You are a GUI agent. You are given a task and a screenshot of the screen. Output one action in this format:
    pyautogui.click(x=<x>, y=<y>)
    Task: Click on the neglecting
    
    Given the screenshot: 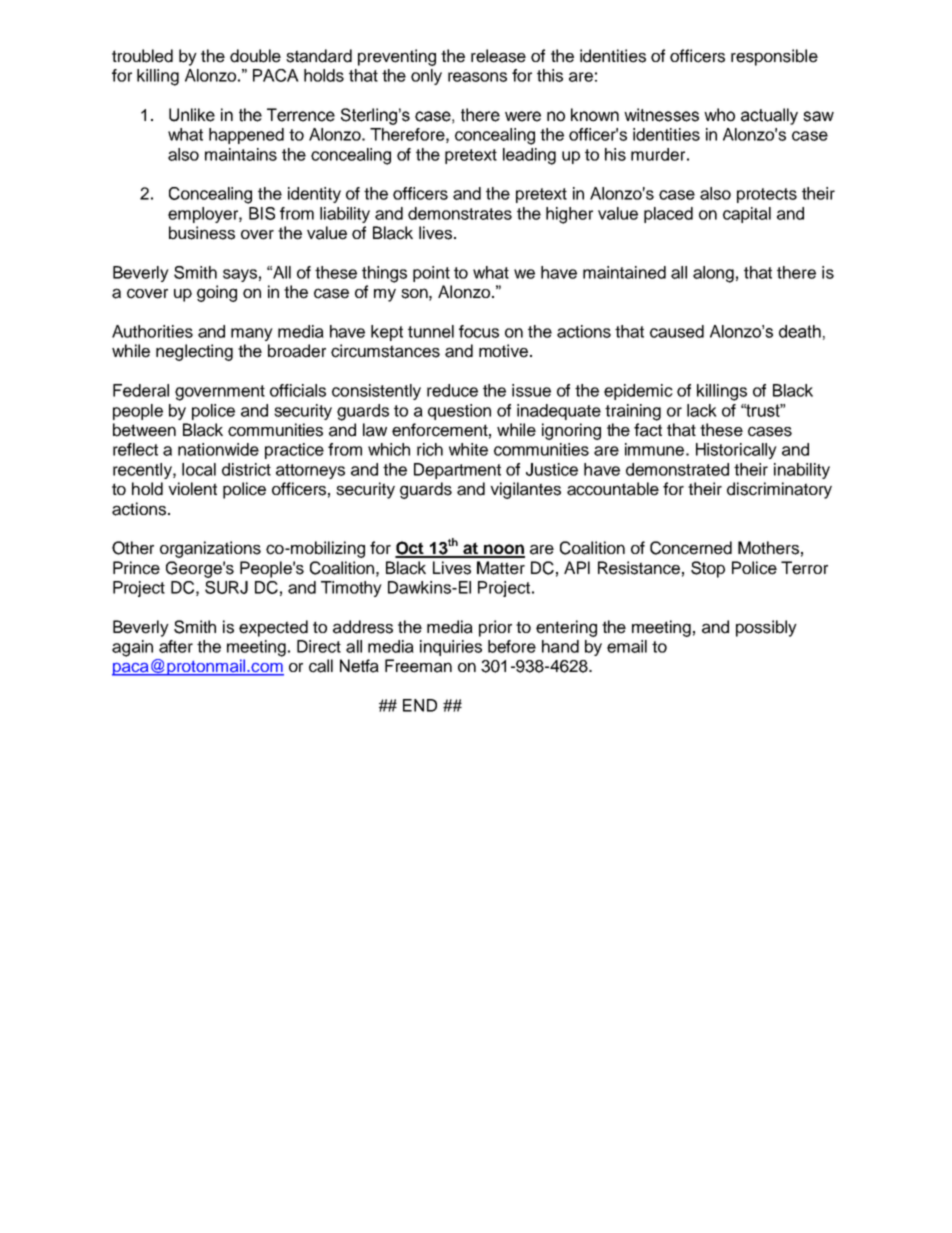 What is the action you would take?
    pyautogui.click(x=194, y=352)
